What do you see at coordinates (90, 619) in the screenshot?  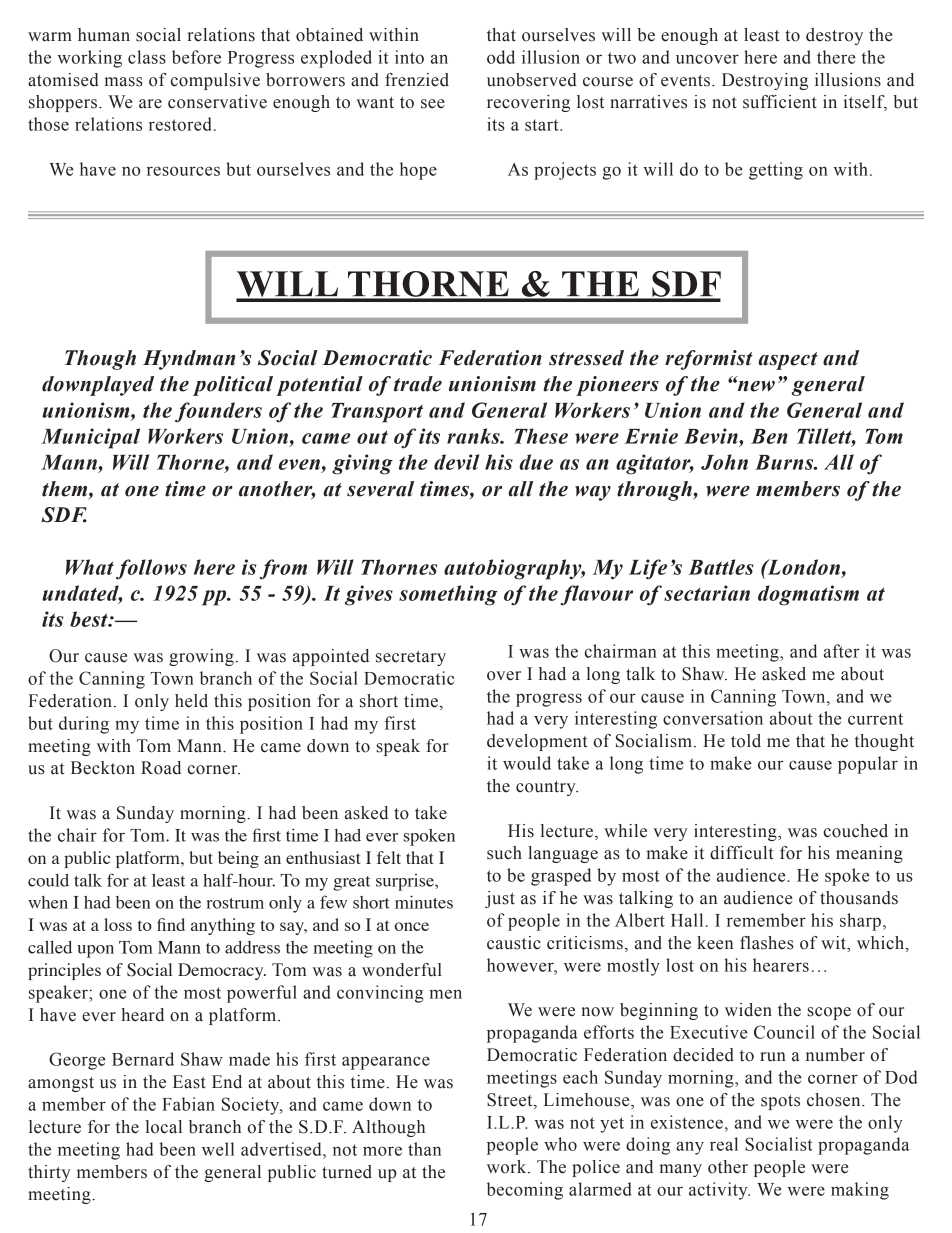 I see `best` at bounding box center [90, 619].
